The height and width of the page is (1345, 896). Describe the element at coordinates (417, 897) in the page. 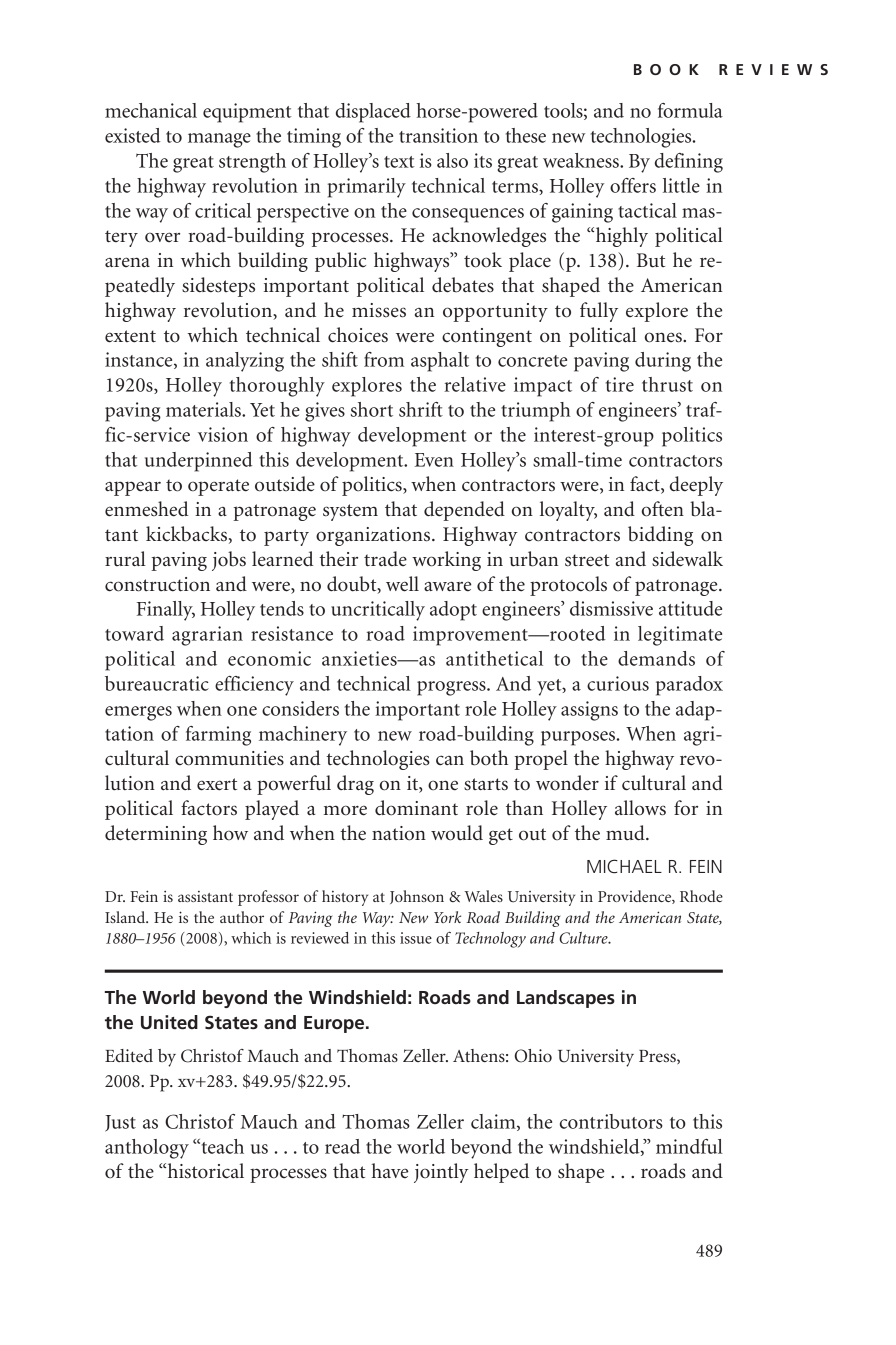

I see `Johnson` at that location.
